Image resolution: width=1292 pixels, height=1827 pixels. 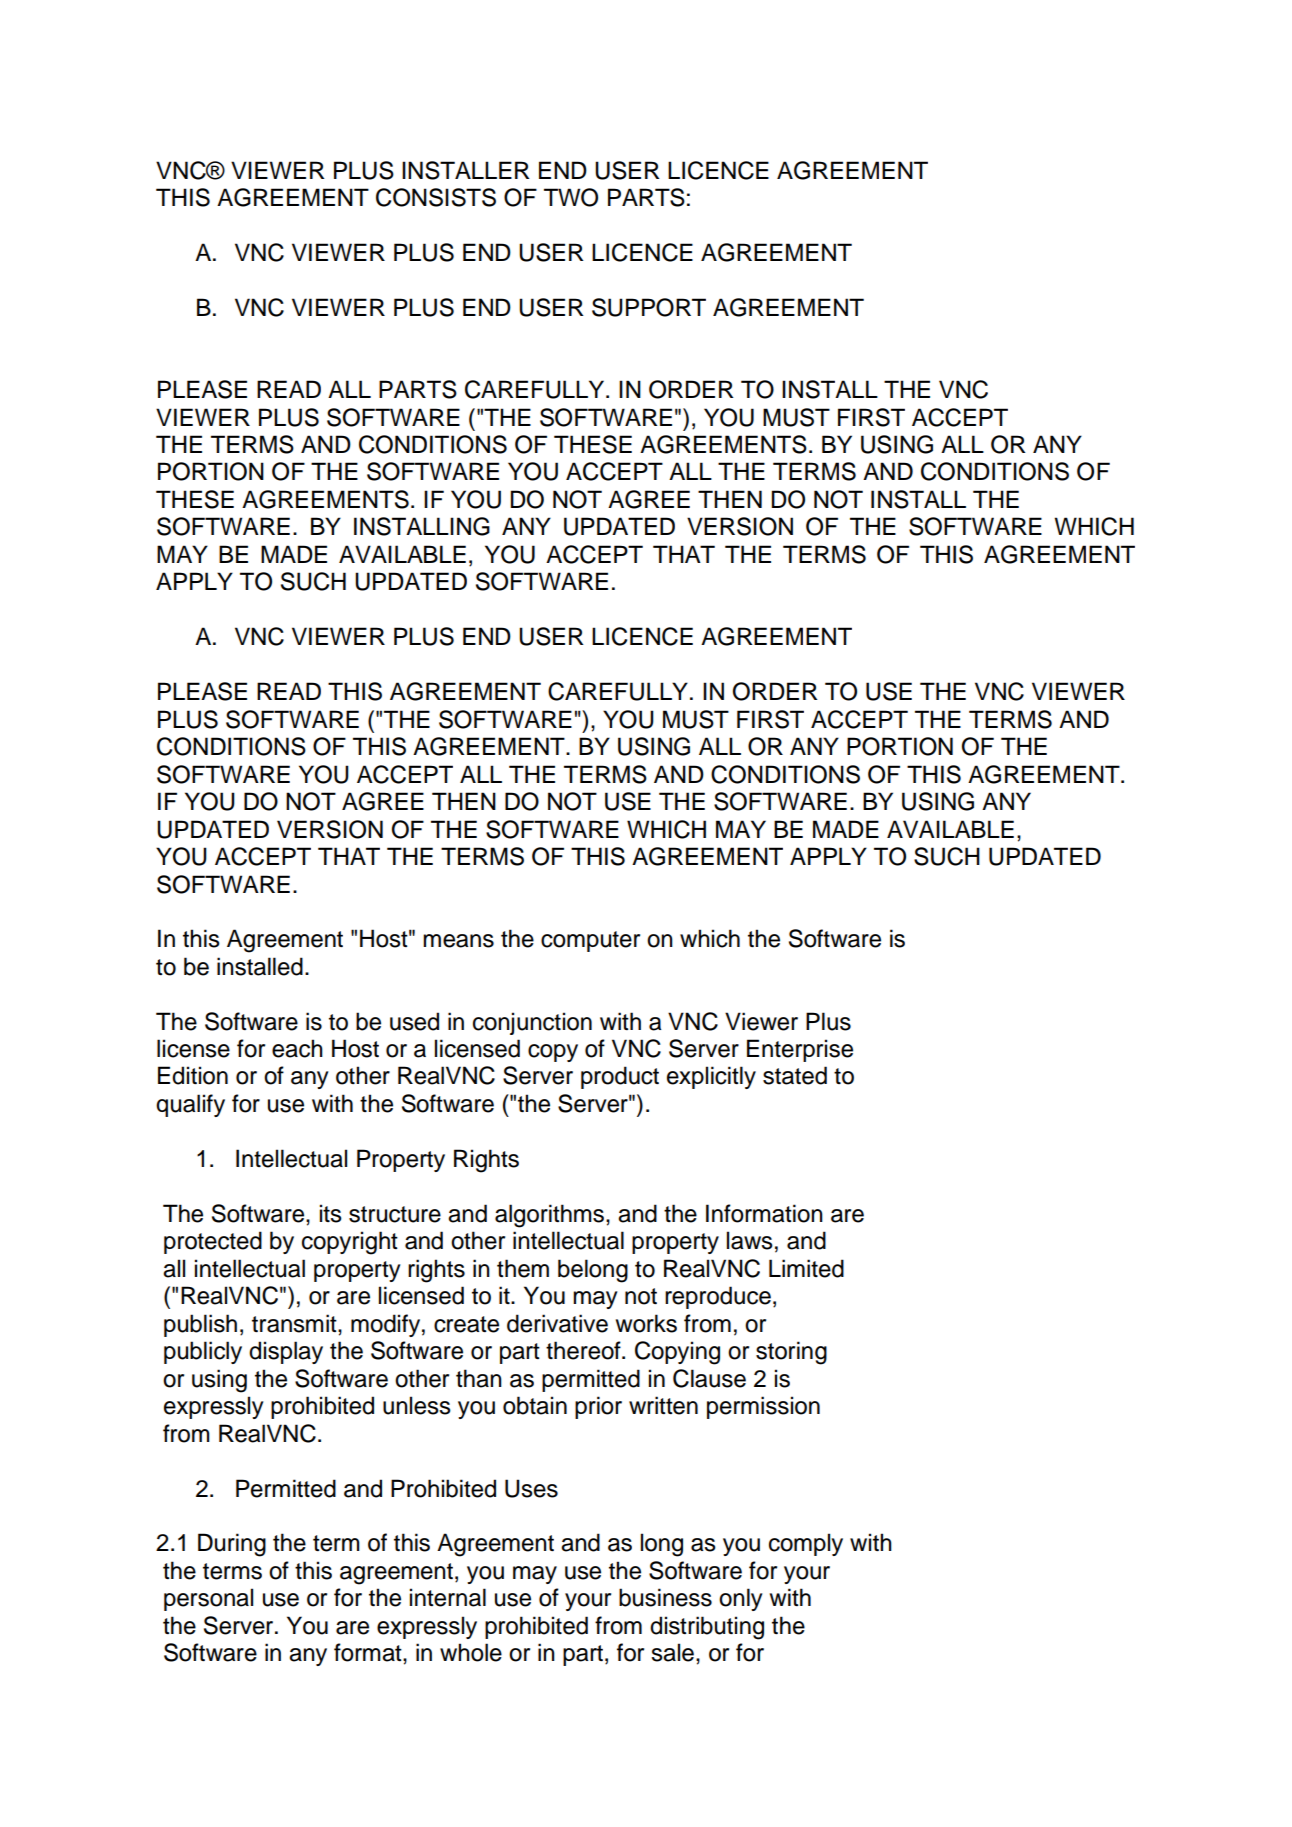 I want to click on protected, so click(x=213, y=1242).
